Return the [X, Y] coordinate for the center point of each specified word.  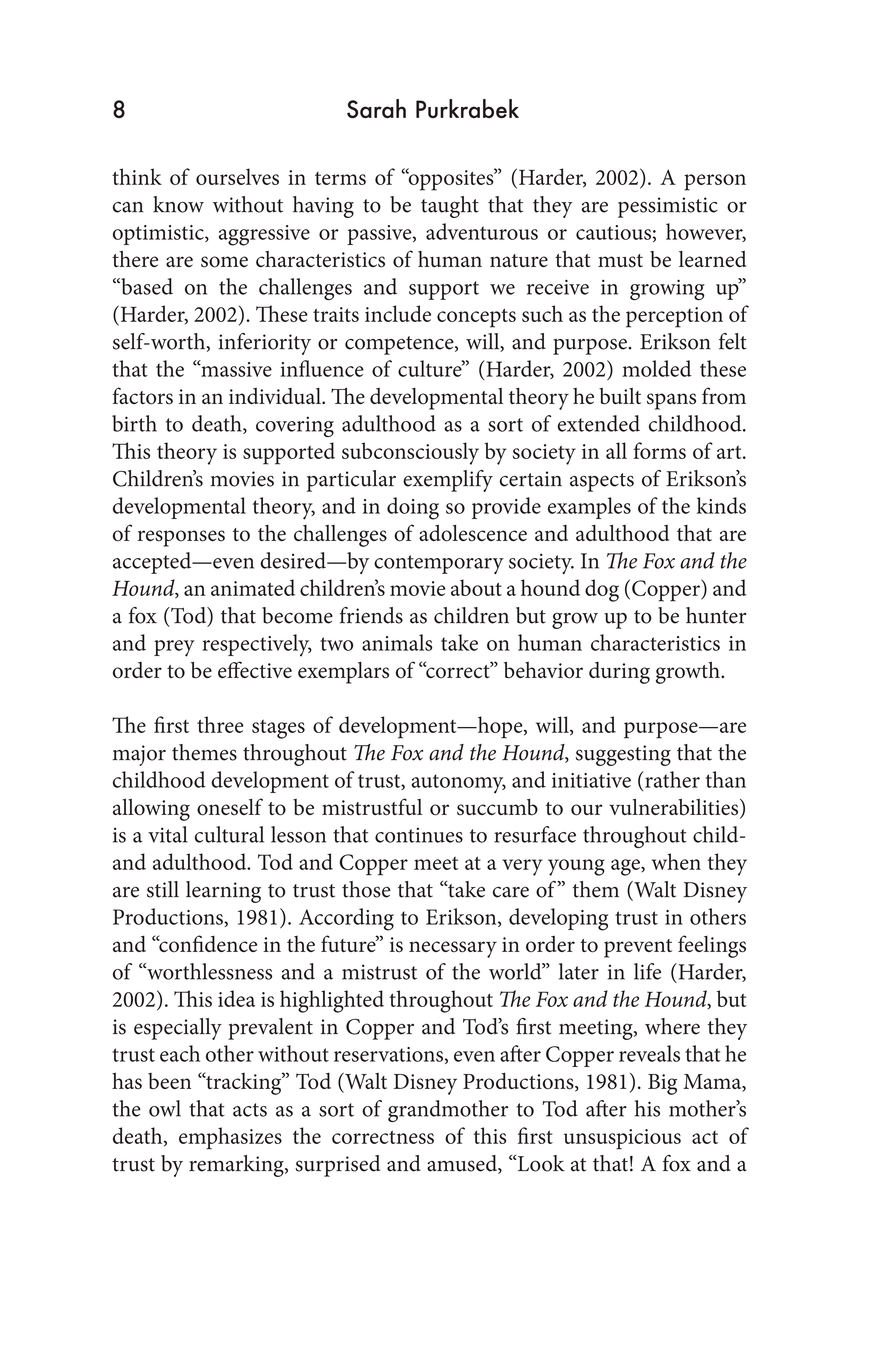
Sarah [376, 108]
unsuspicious [622, 1139]
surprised [337, 1166]
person [715, 182]
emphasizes [230, 1138]
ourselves [237, 176]
